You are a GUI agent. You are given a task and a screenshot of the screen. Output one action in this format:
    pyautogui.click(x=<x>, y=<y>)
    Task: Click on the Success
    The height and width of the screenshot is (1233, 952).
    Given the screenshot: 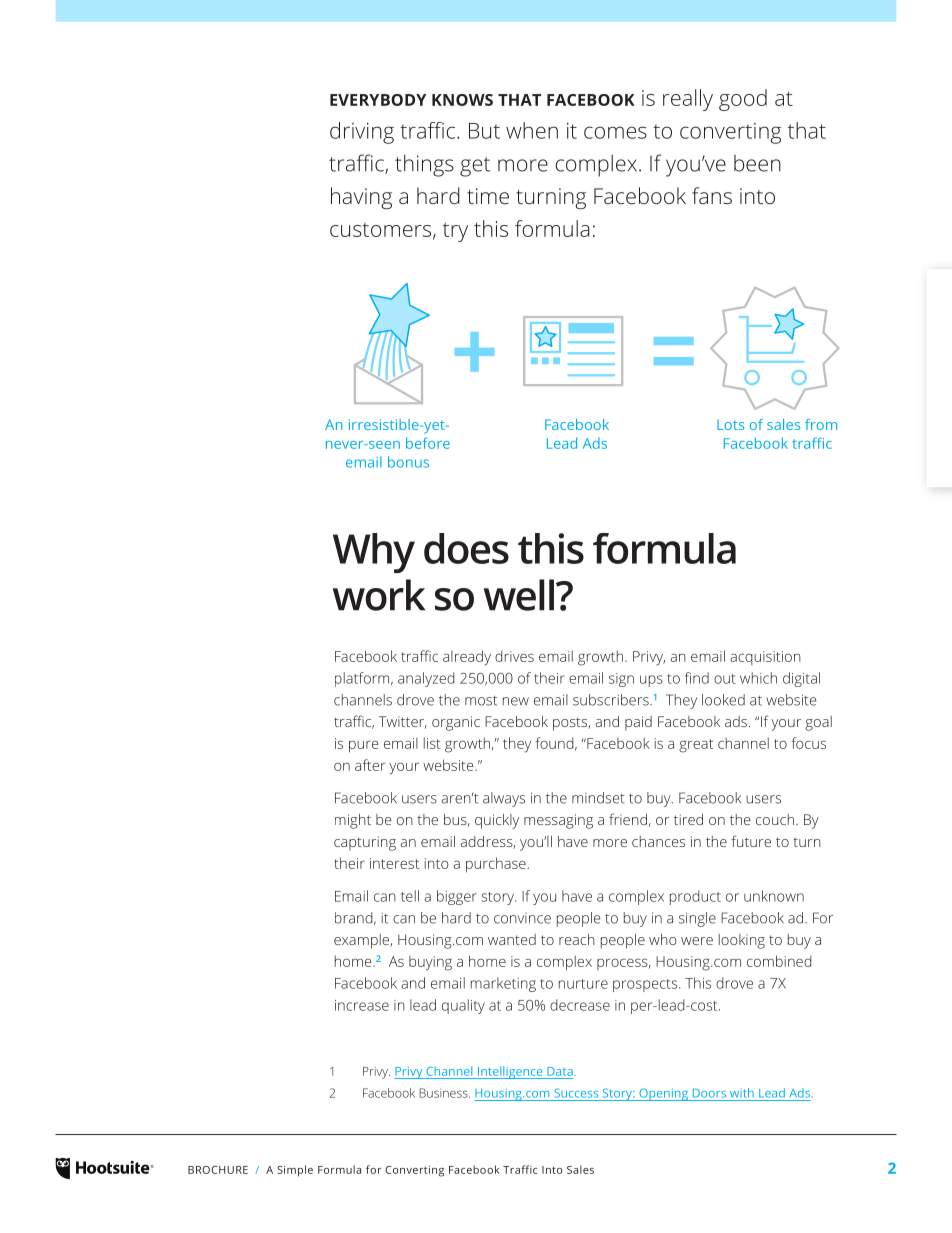 What is the action you would take?
    pyautogui.click(x=576, y=1093)
